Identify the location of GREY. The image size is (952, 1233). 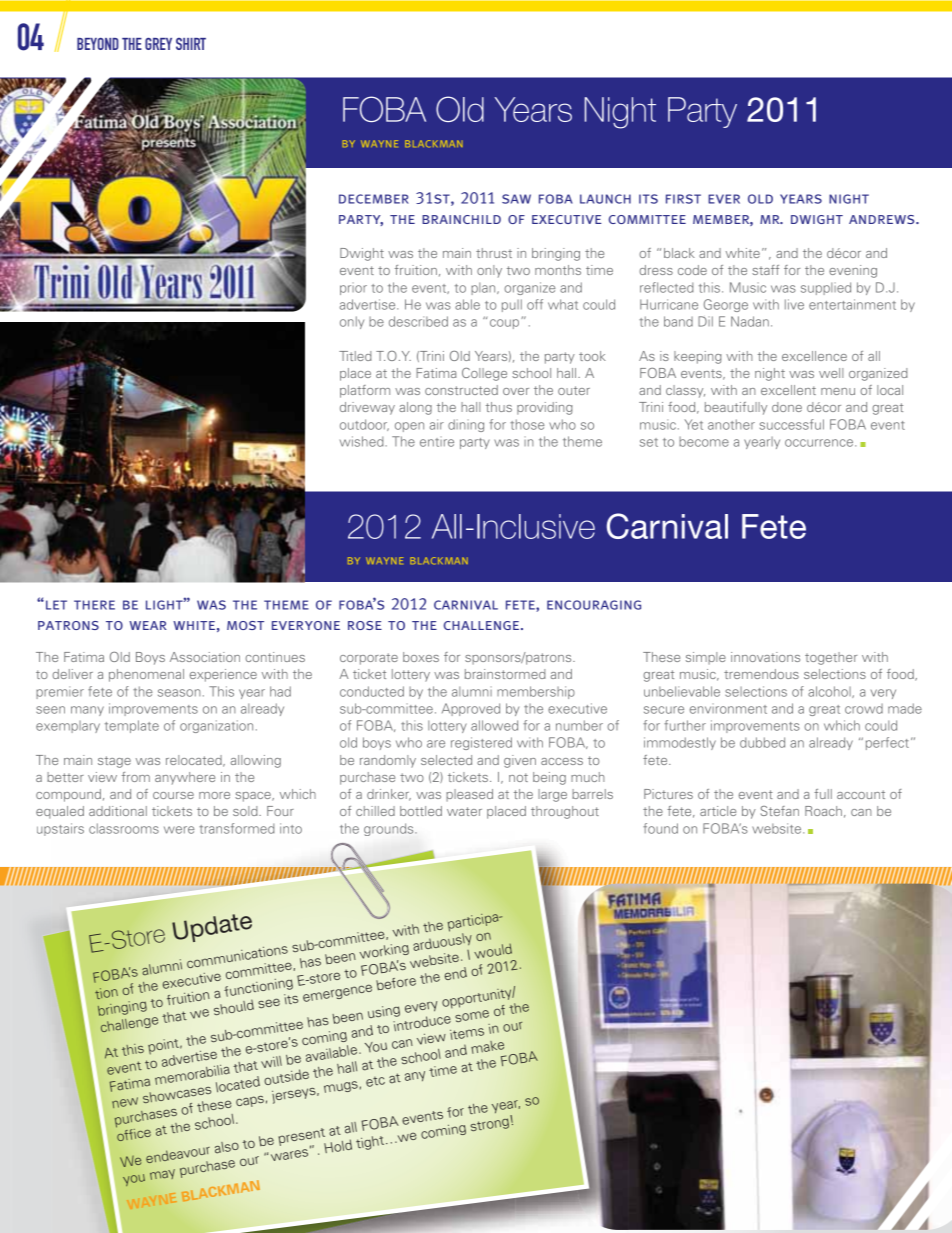
(158, 44).
